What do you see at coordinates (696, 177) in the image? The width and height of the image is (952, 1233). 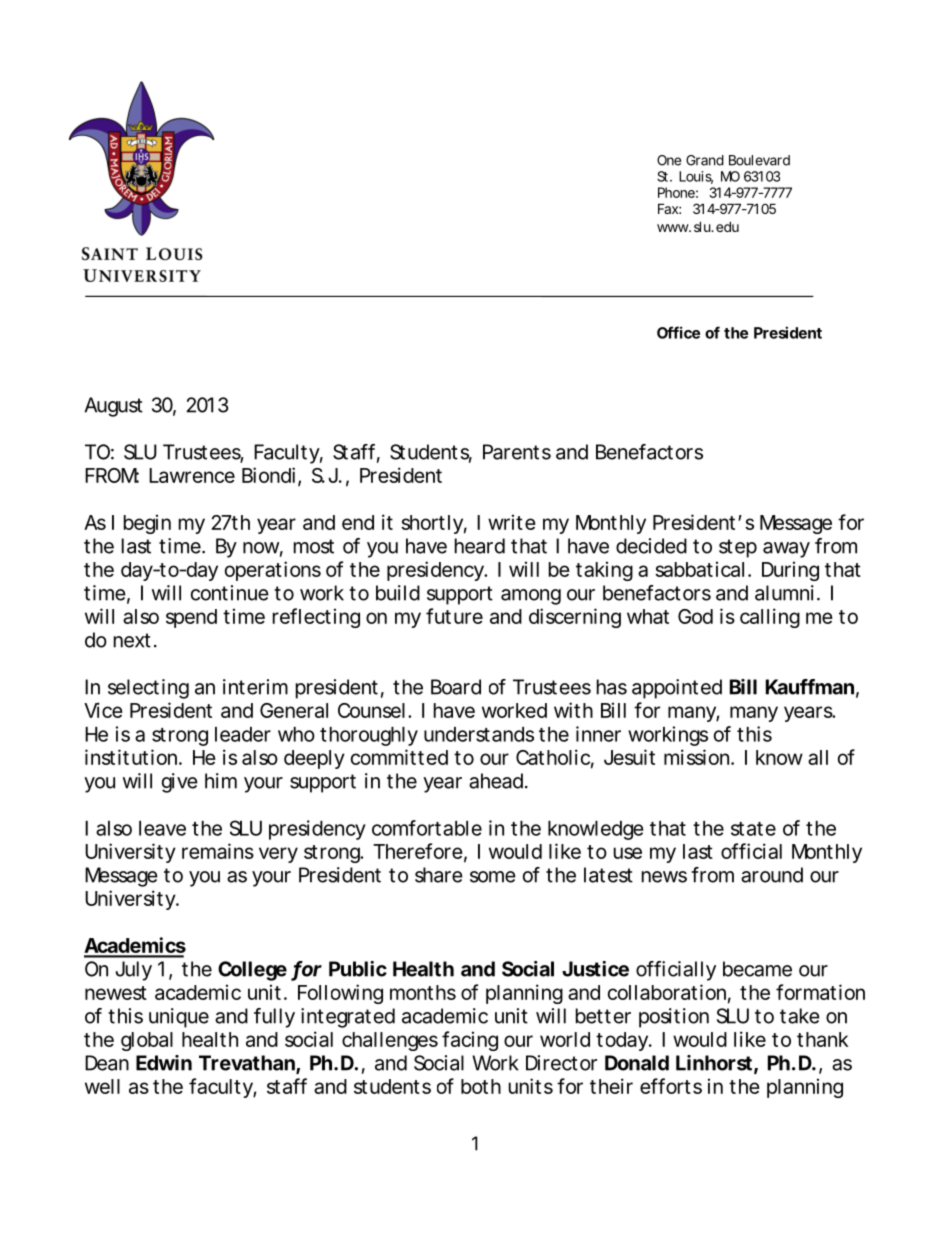 I see `Louis` at bounding box center [696, 177].
